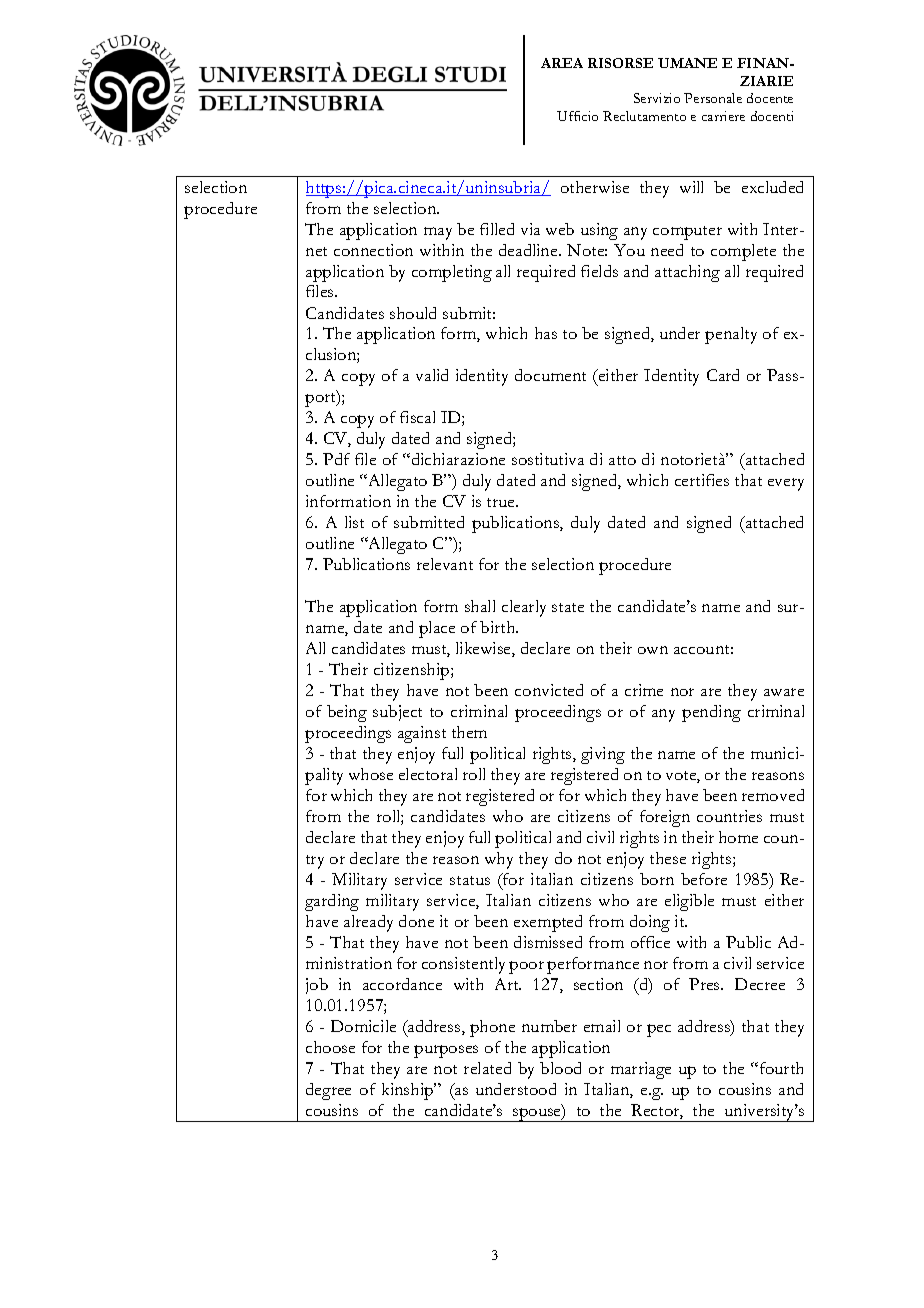 This screenshot has width=924, height=1308. Describe the element at coordinates (562, 63) in the screenshot. I see `AREA` at that location.
